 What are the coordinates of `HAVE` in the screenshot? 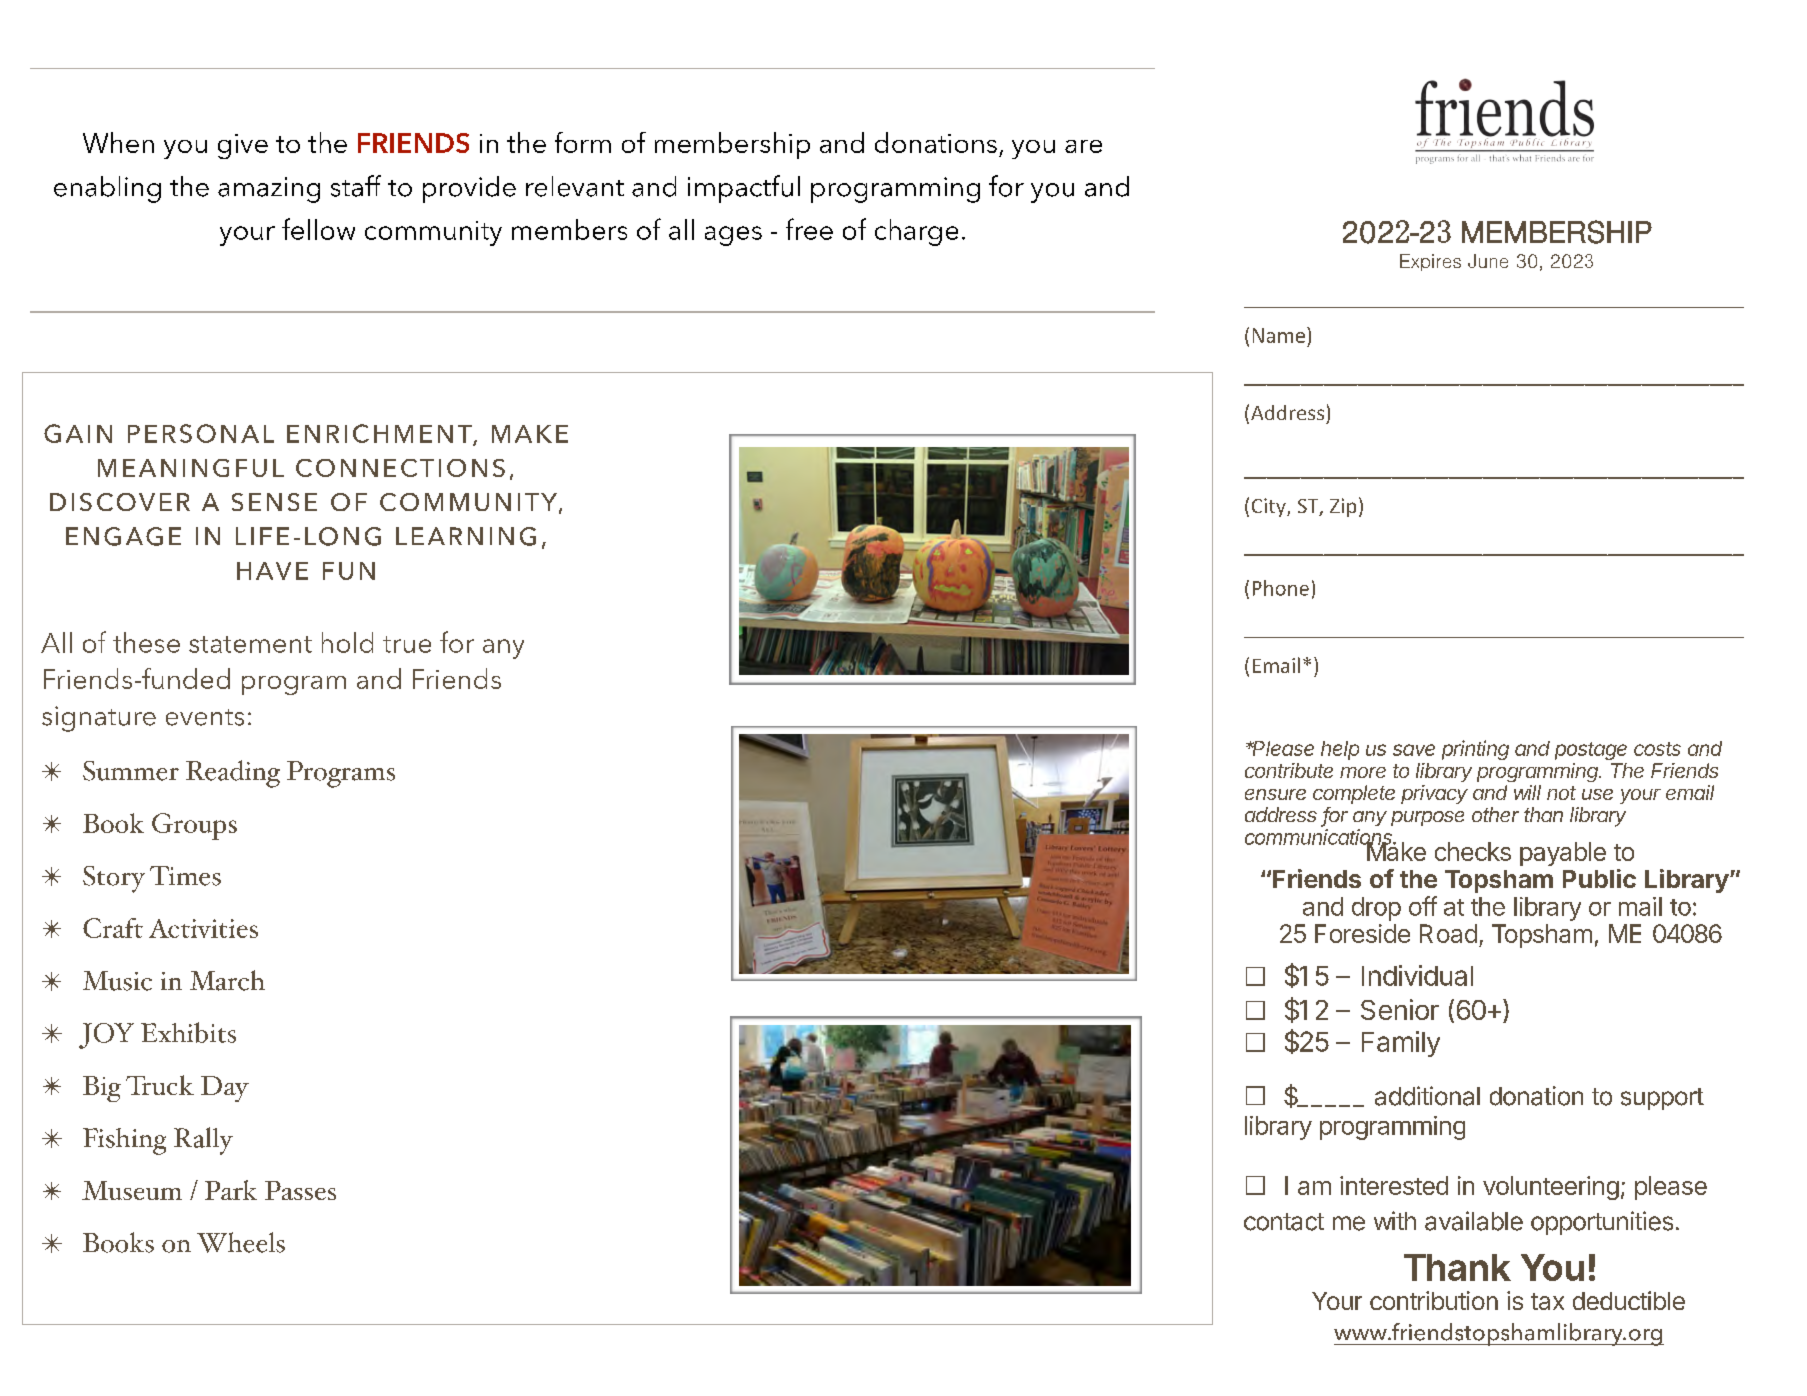 It's located at (272, 571).
